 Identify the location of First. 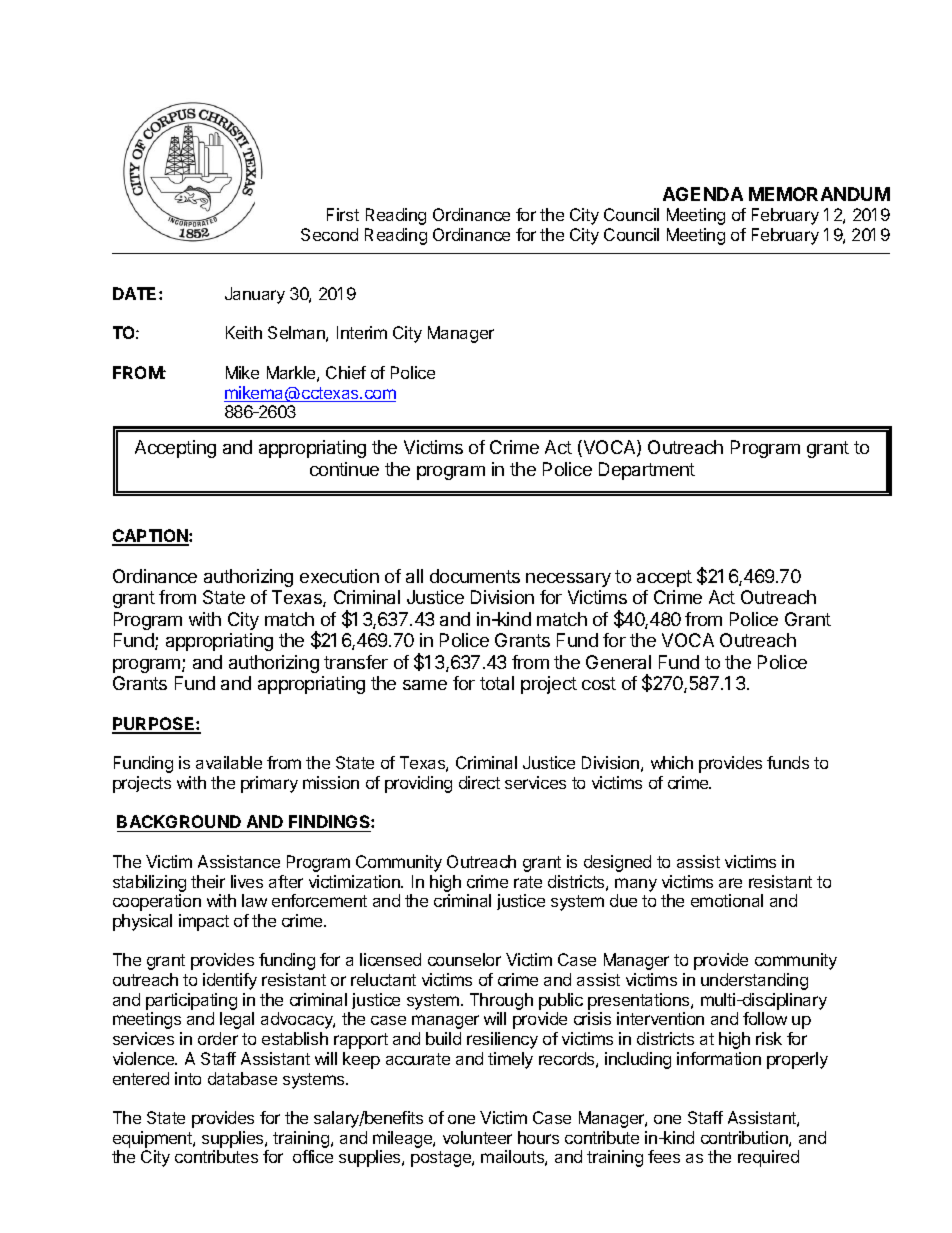
(343, 214).
